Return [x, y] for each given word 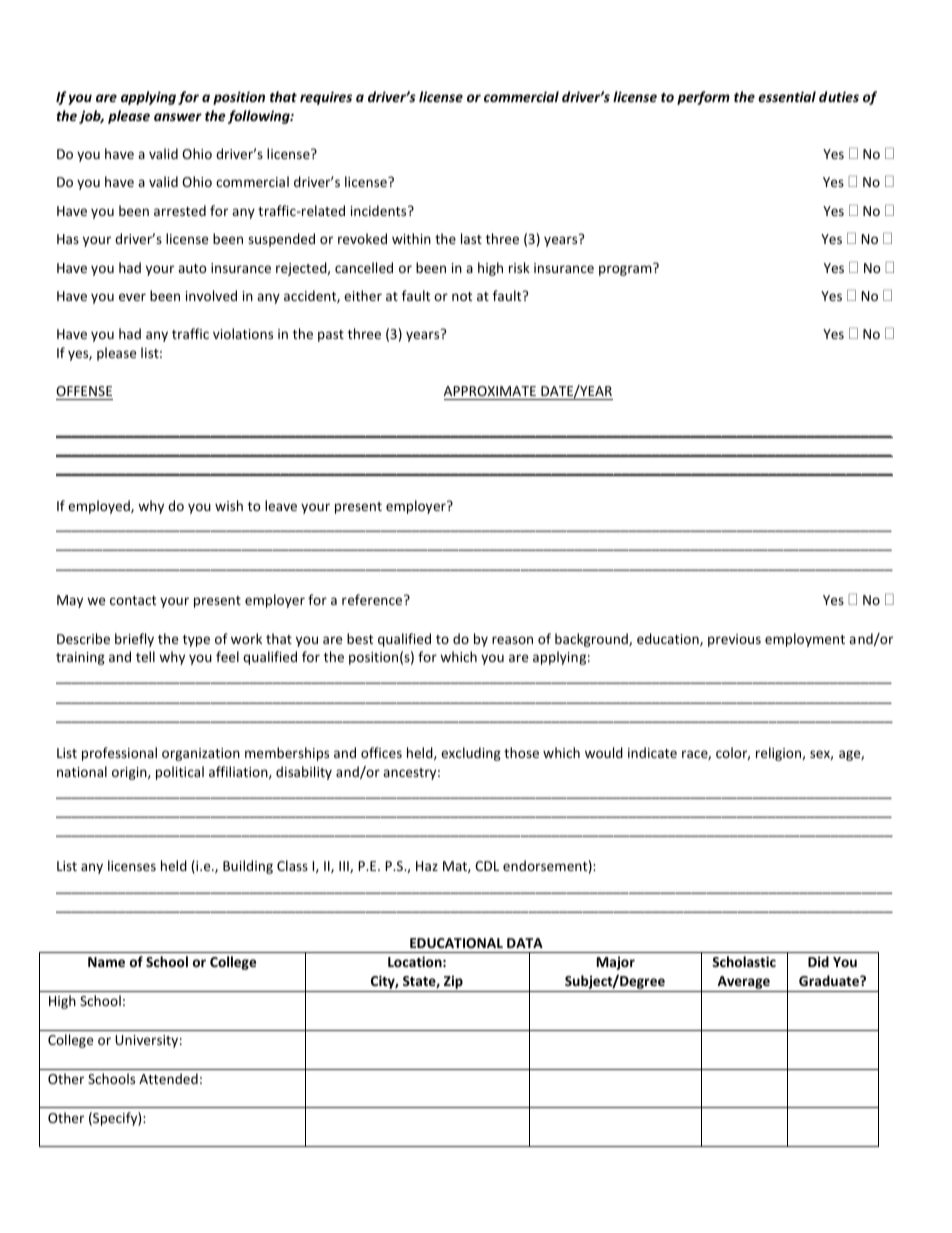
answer [178, 117]
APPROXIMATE [490, 391]
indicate [652, 752]
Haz [427, 866]
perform [703, 98]
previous [734, 640]
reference [373, 599]
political [180, 773]
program [625, 270]
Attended [168, 1078]
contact [133, 600]
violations [243, 333]
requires [326, 98]
